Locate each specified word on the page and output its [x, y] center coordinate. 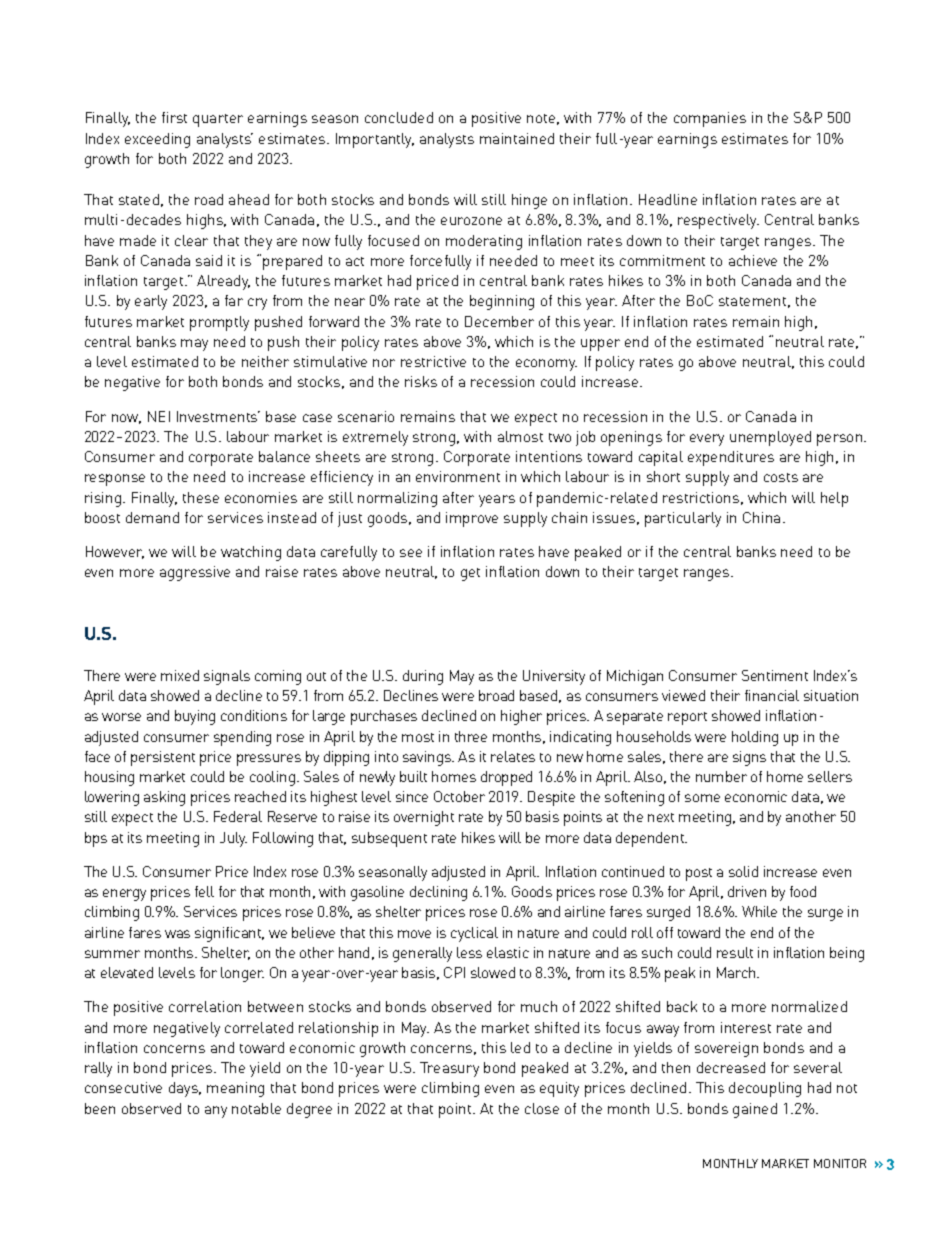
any [216, 1112]
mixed [180, 675]
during [423, 677]
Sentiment [775, 675]
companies [710, 119]
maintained [517, 138]
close [542, 1108]
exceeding [157, 140]
